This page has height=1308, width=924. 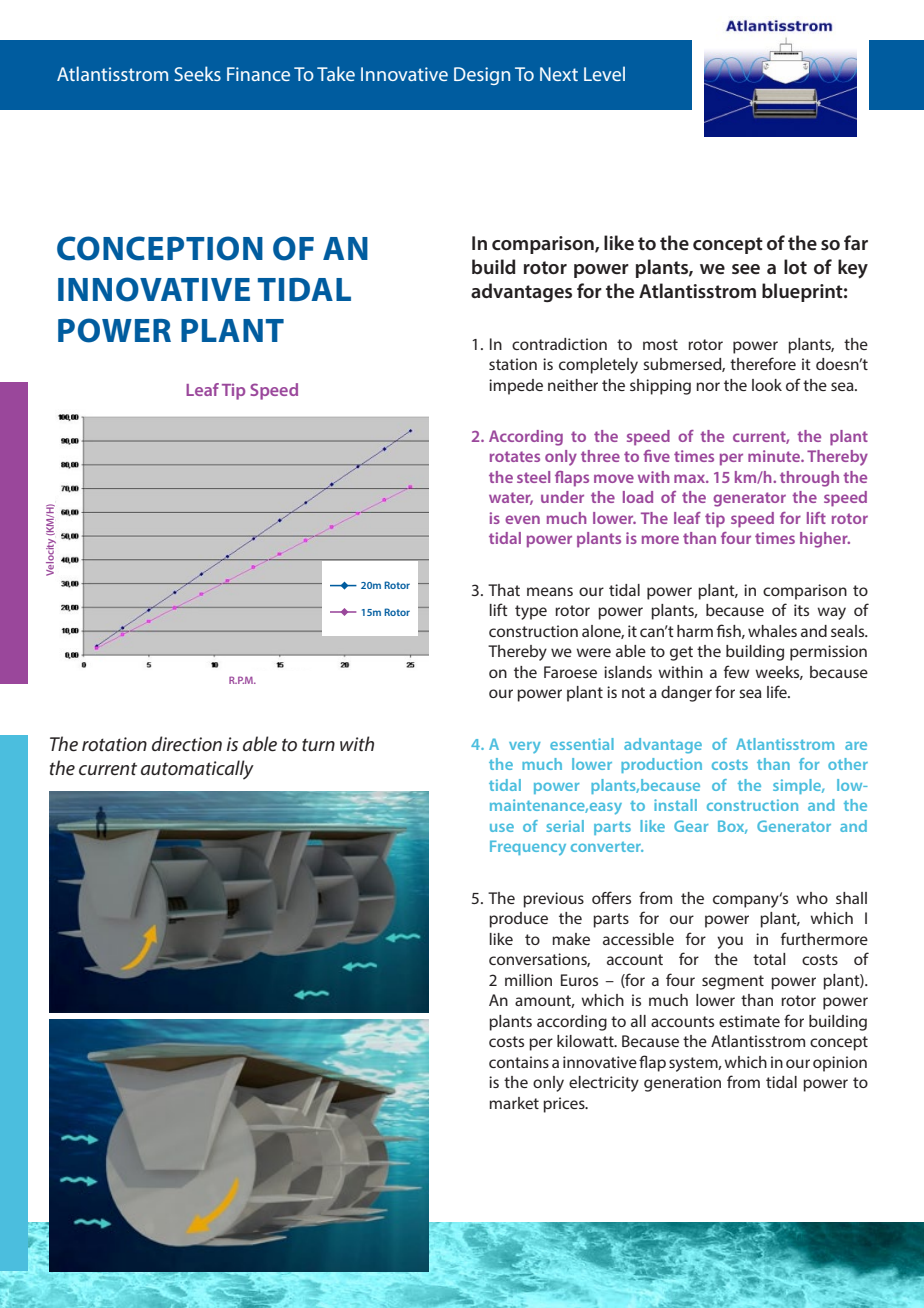 What do you see at coordinates (840, 1064) in the page?
I see `opinion` at bounding box center [840, 1064].
